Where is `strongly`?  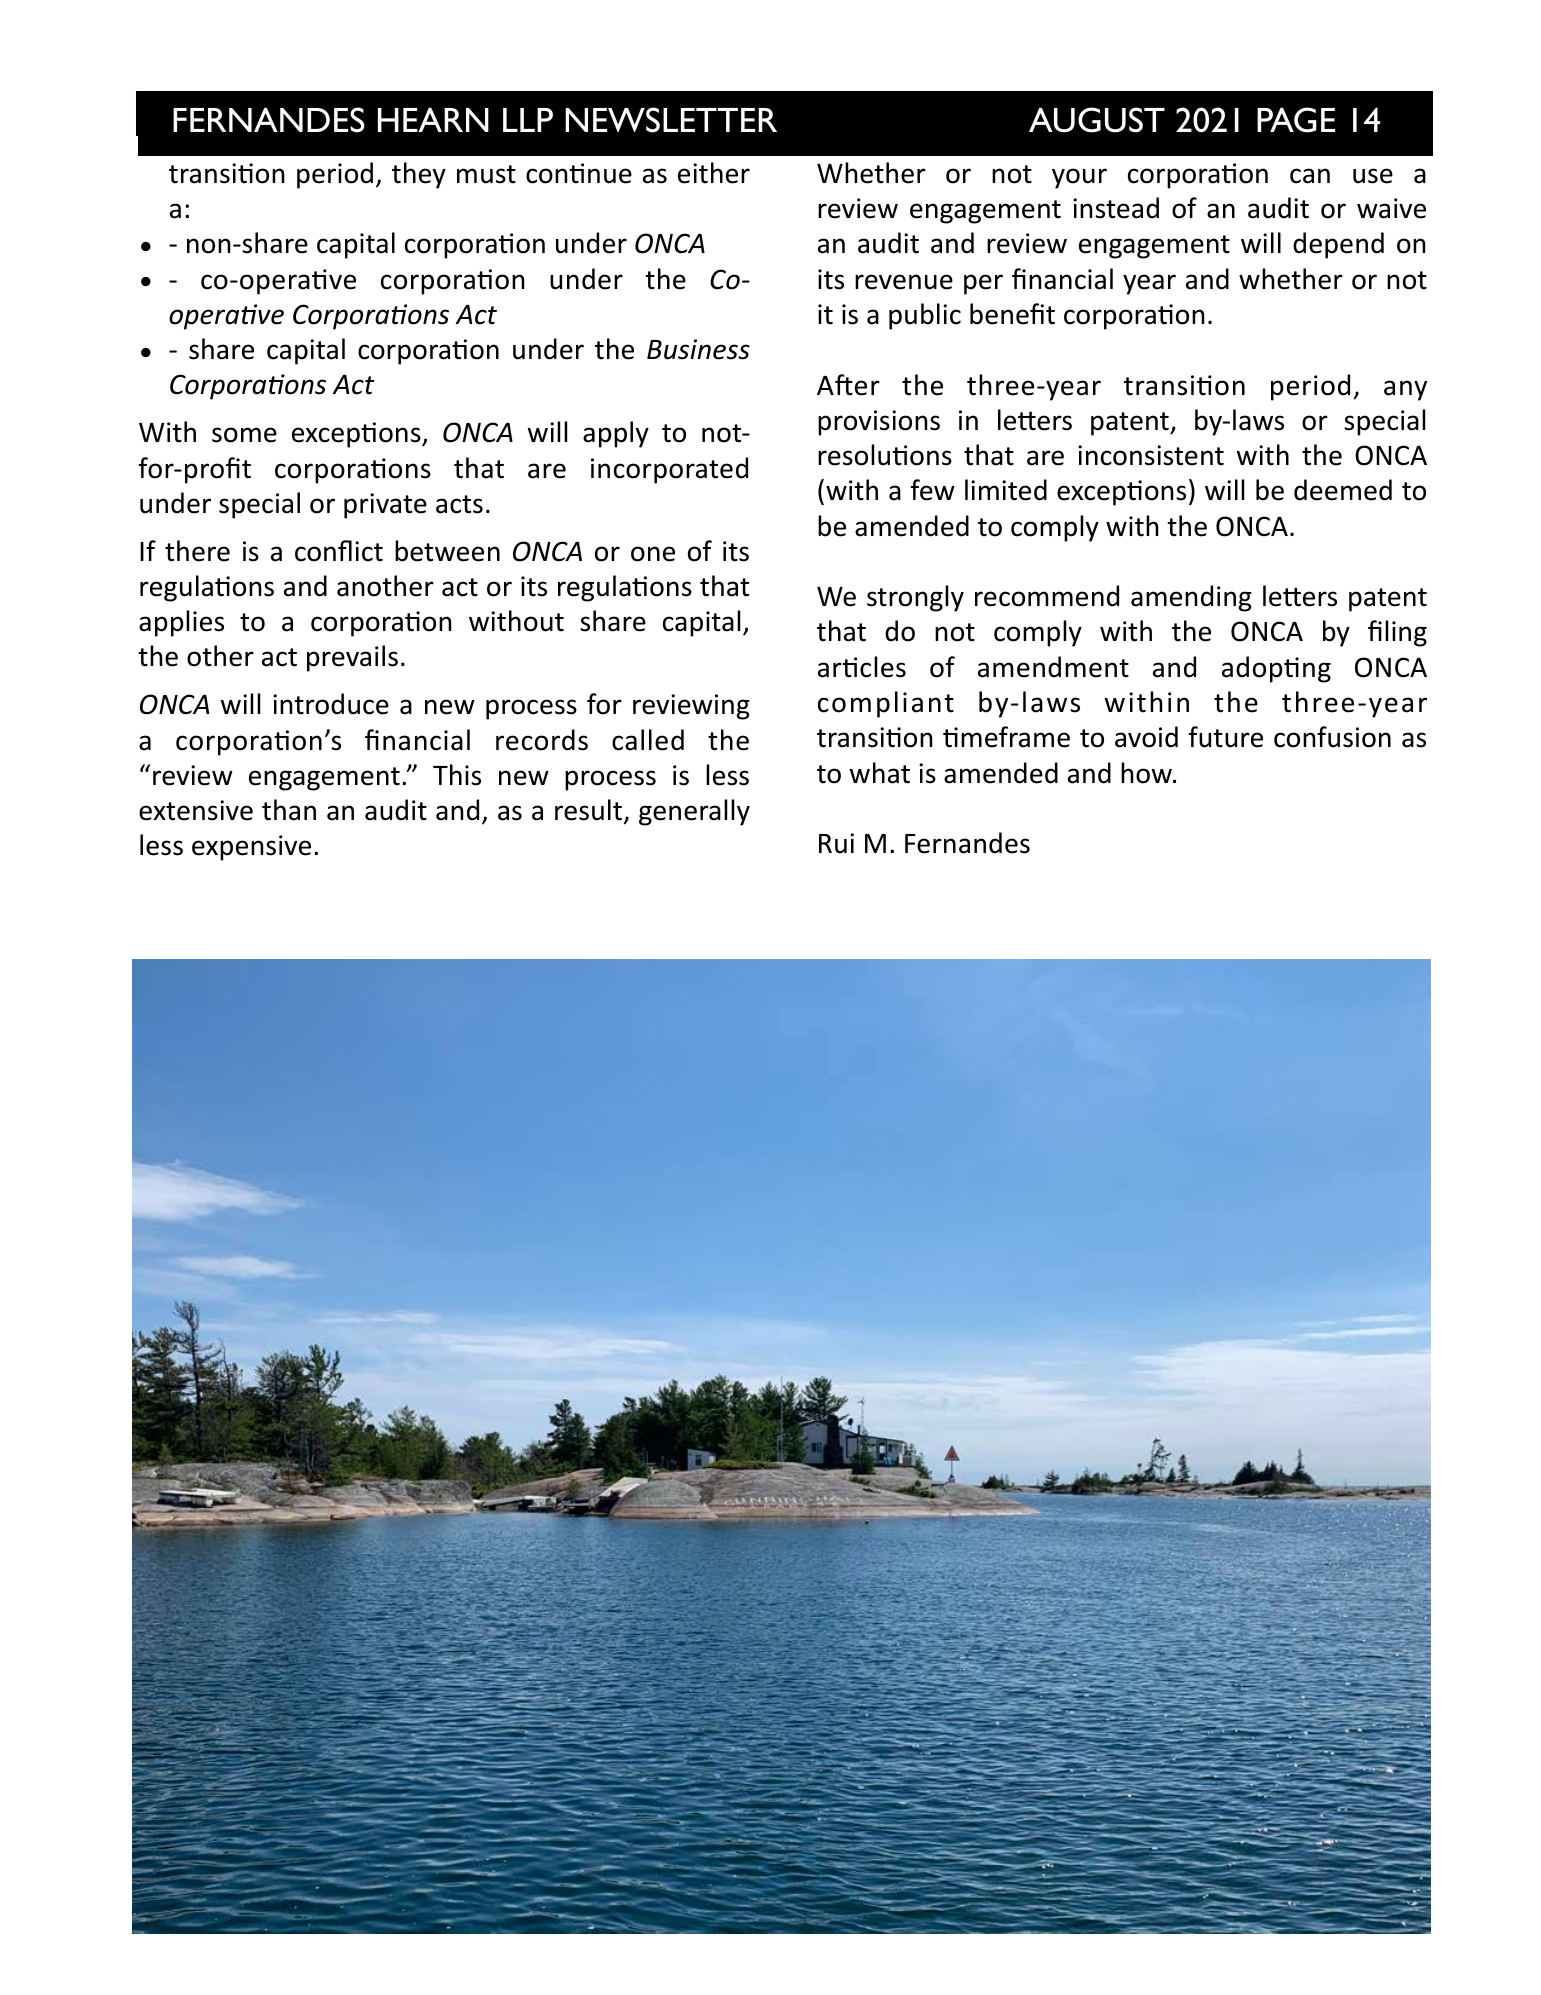 strongly is located at coordinates (915, 598).
